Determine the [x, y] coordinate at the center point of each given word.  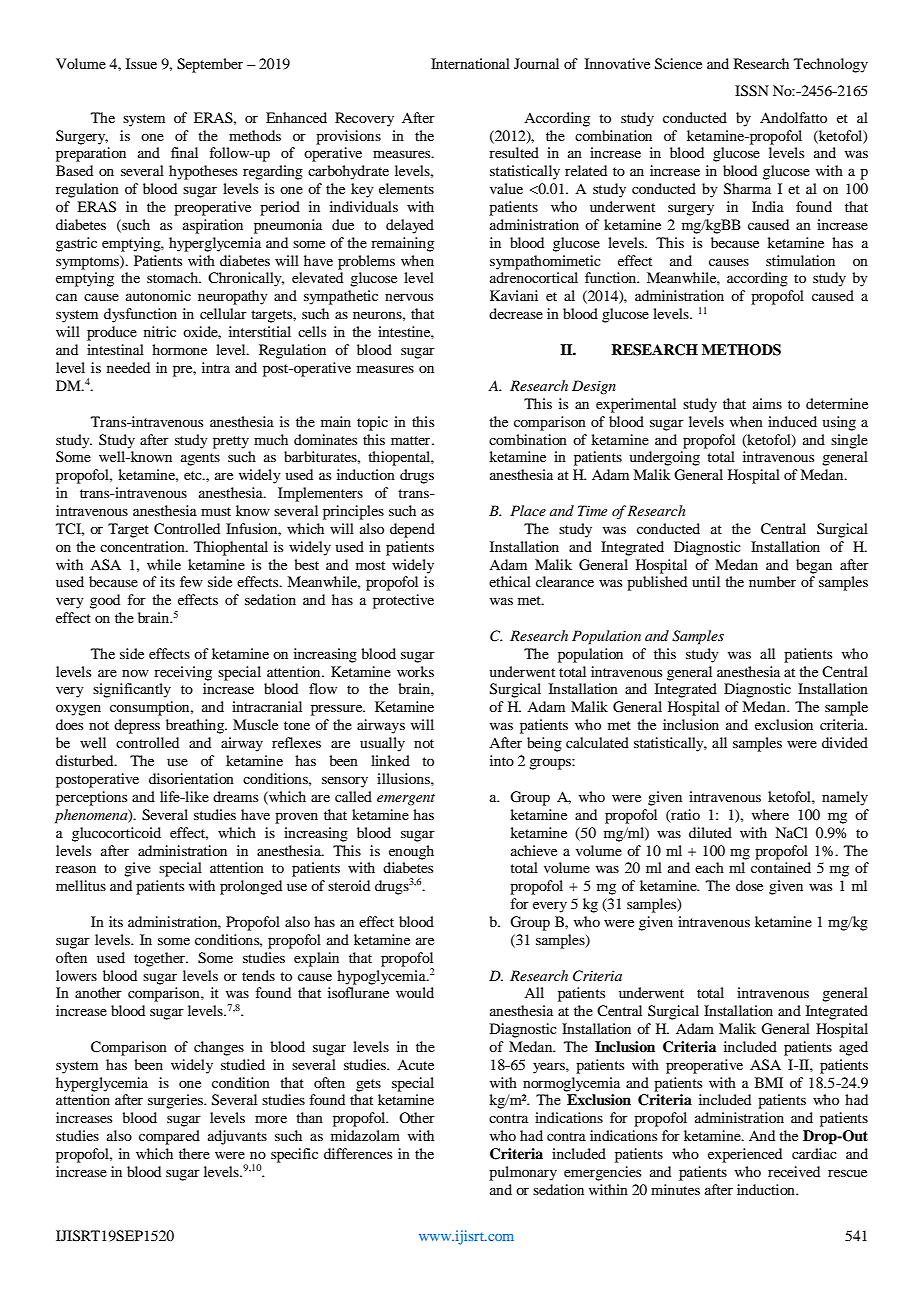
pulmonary [523, 1173]
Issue [141, 63]
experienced [745, 1155]
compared [169, 1137]
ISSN [752, 91]
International [470, 63]
